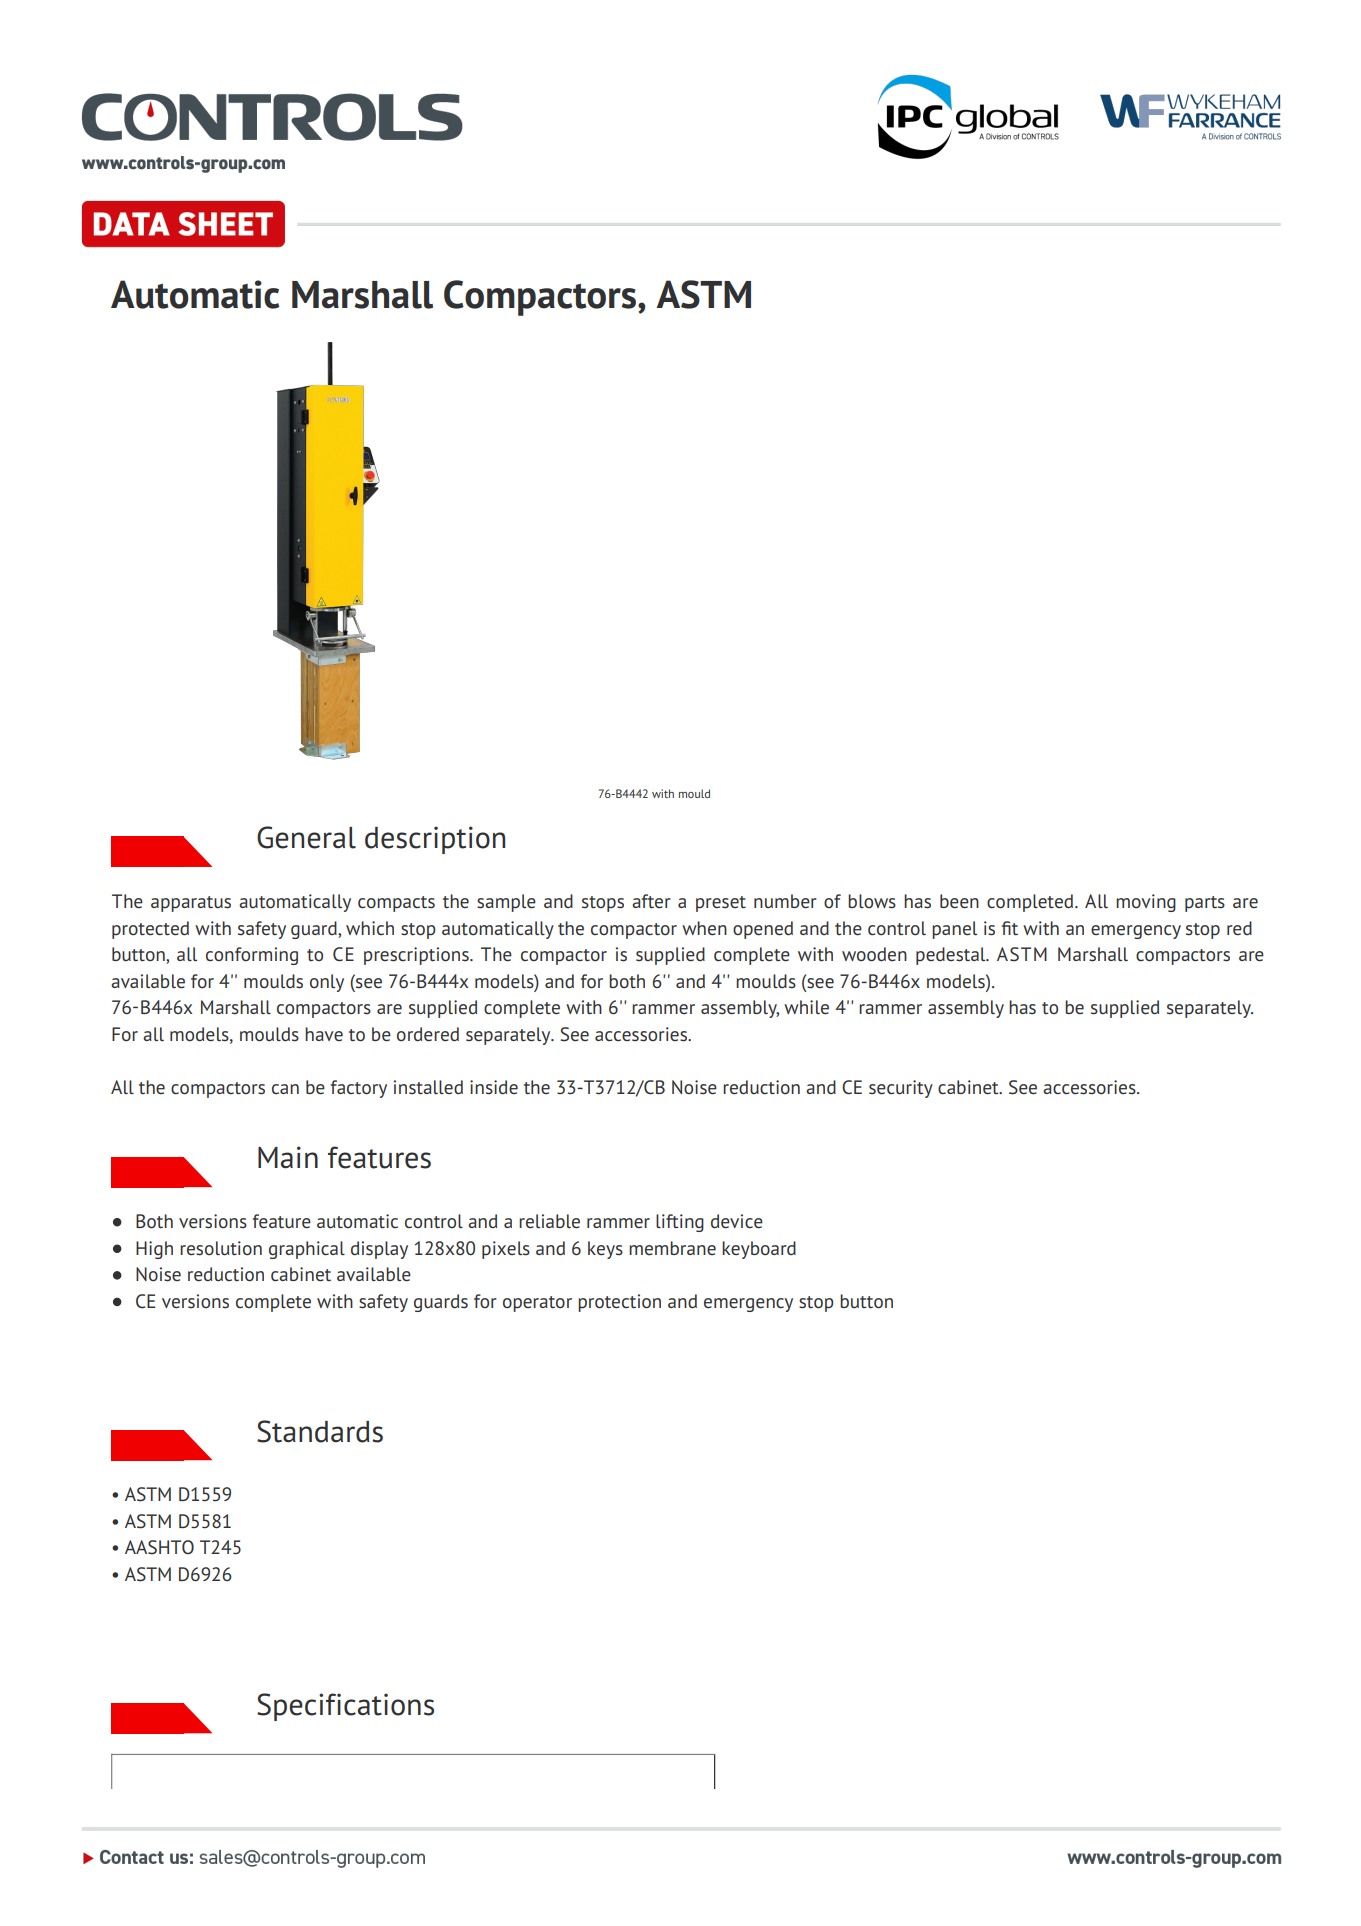 Image resolution: width=1361 pixels, height=1926 pixels. I want to click on after, so click(651, 901).
